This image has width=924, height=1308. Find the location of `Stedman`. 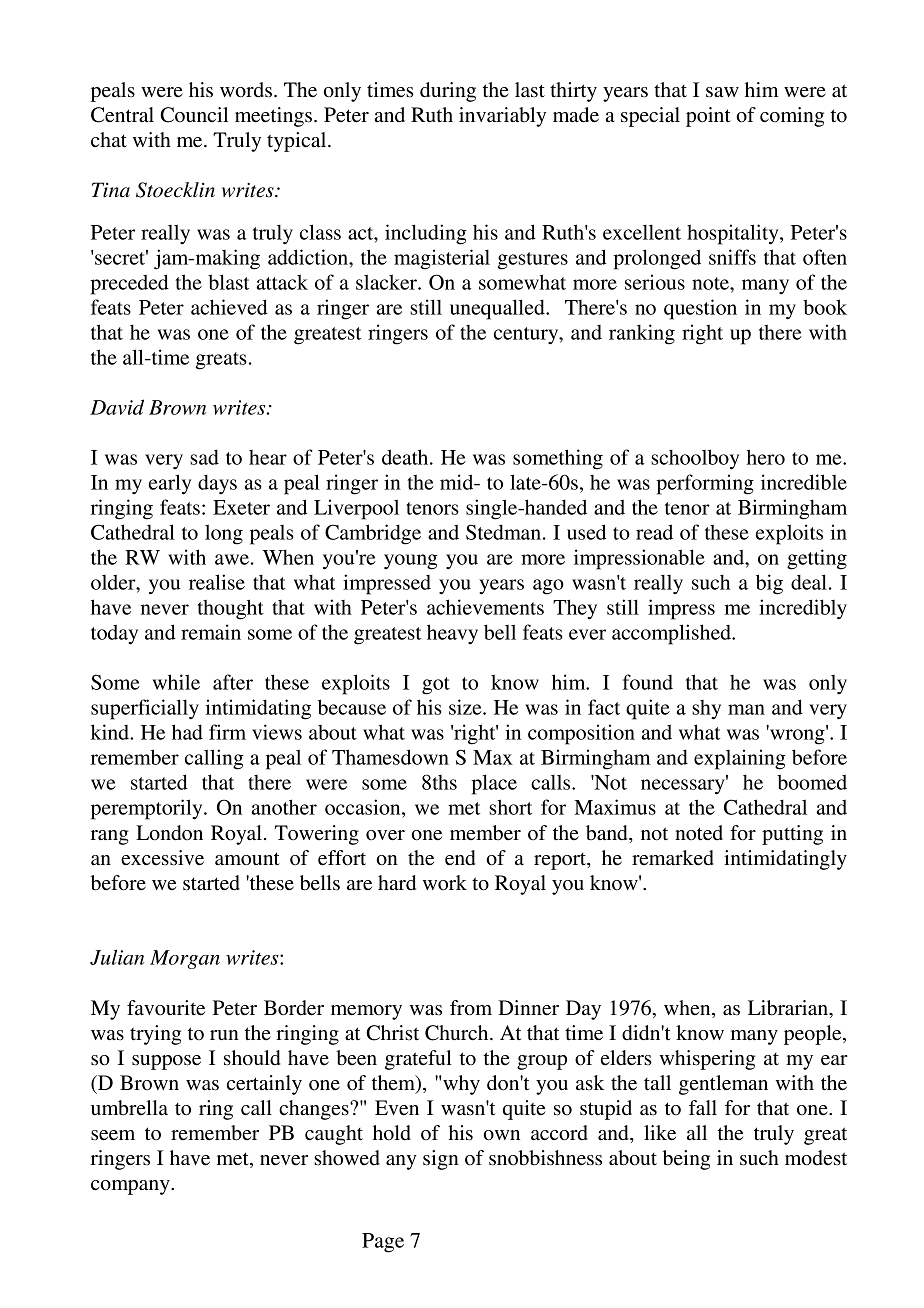

Stedman is located at coordinates (503, 532).
